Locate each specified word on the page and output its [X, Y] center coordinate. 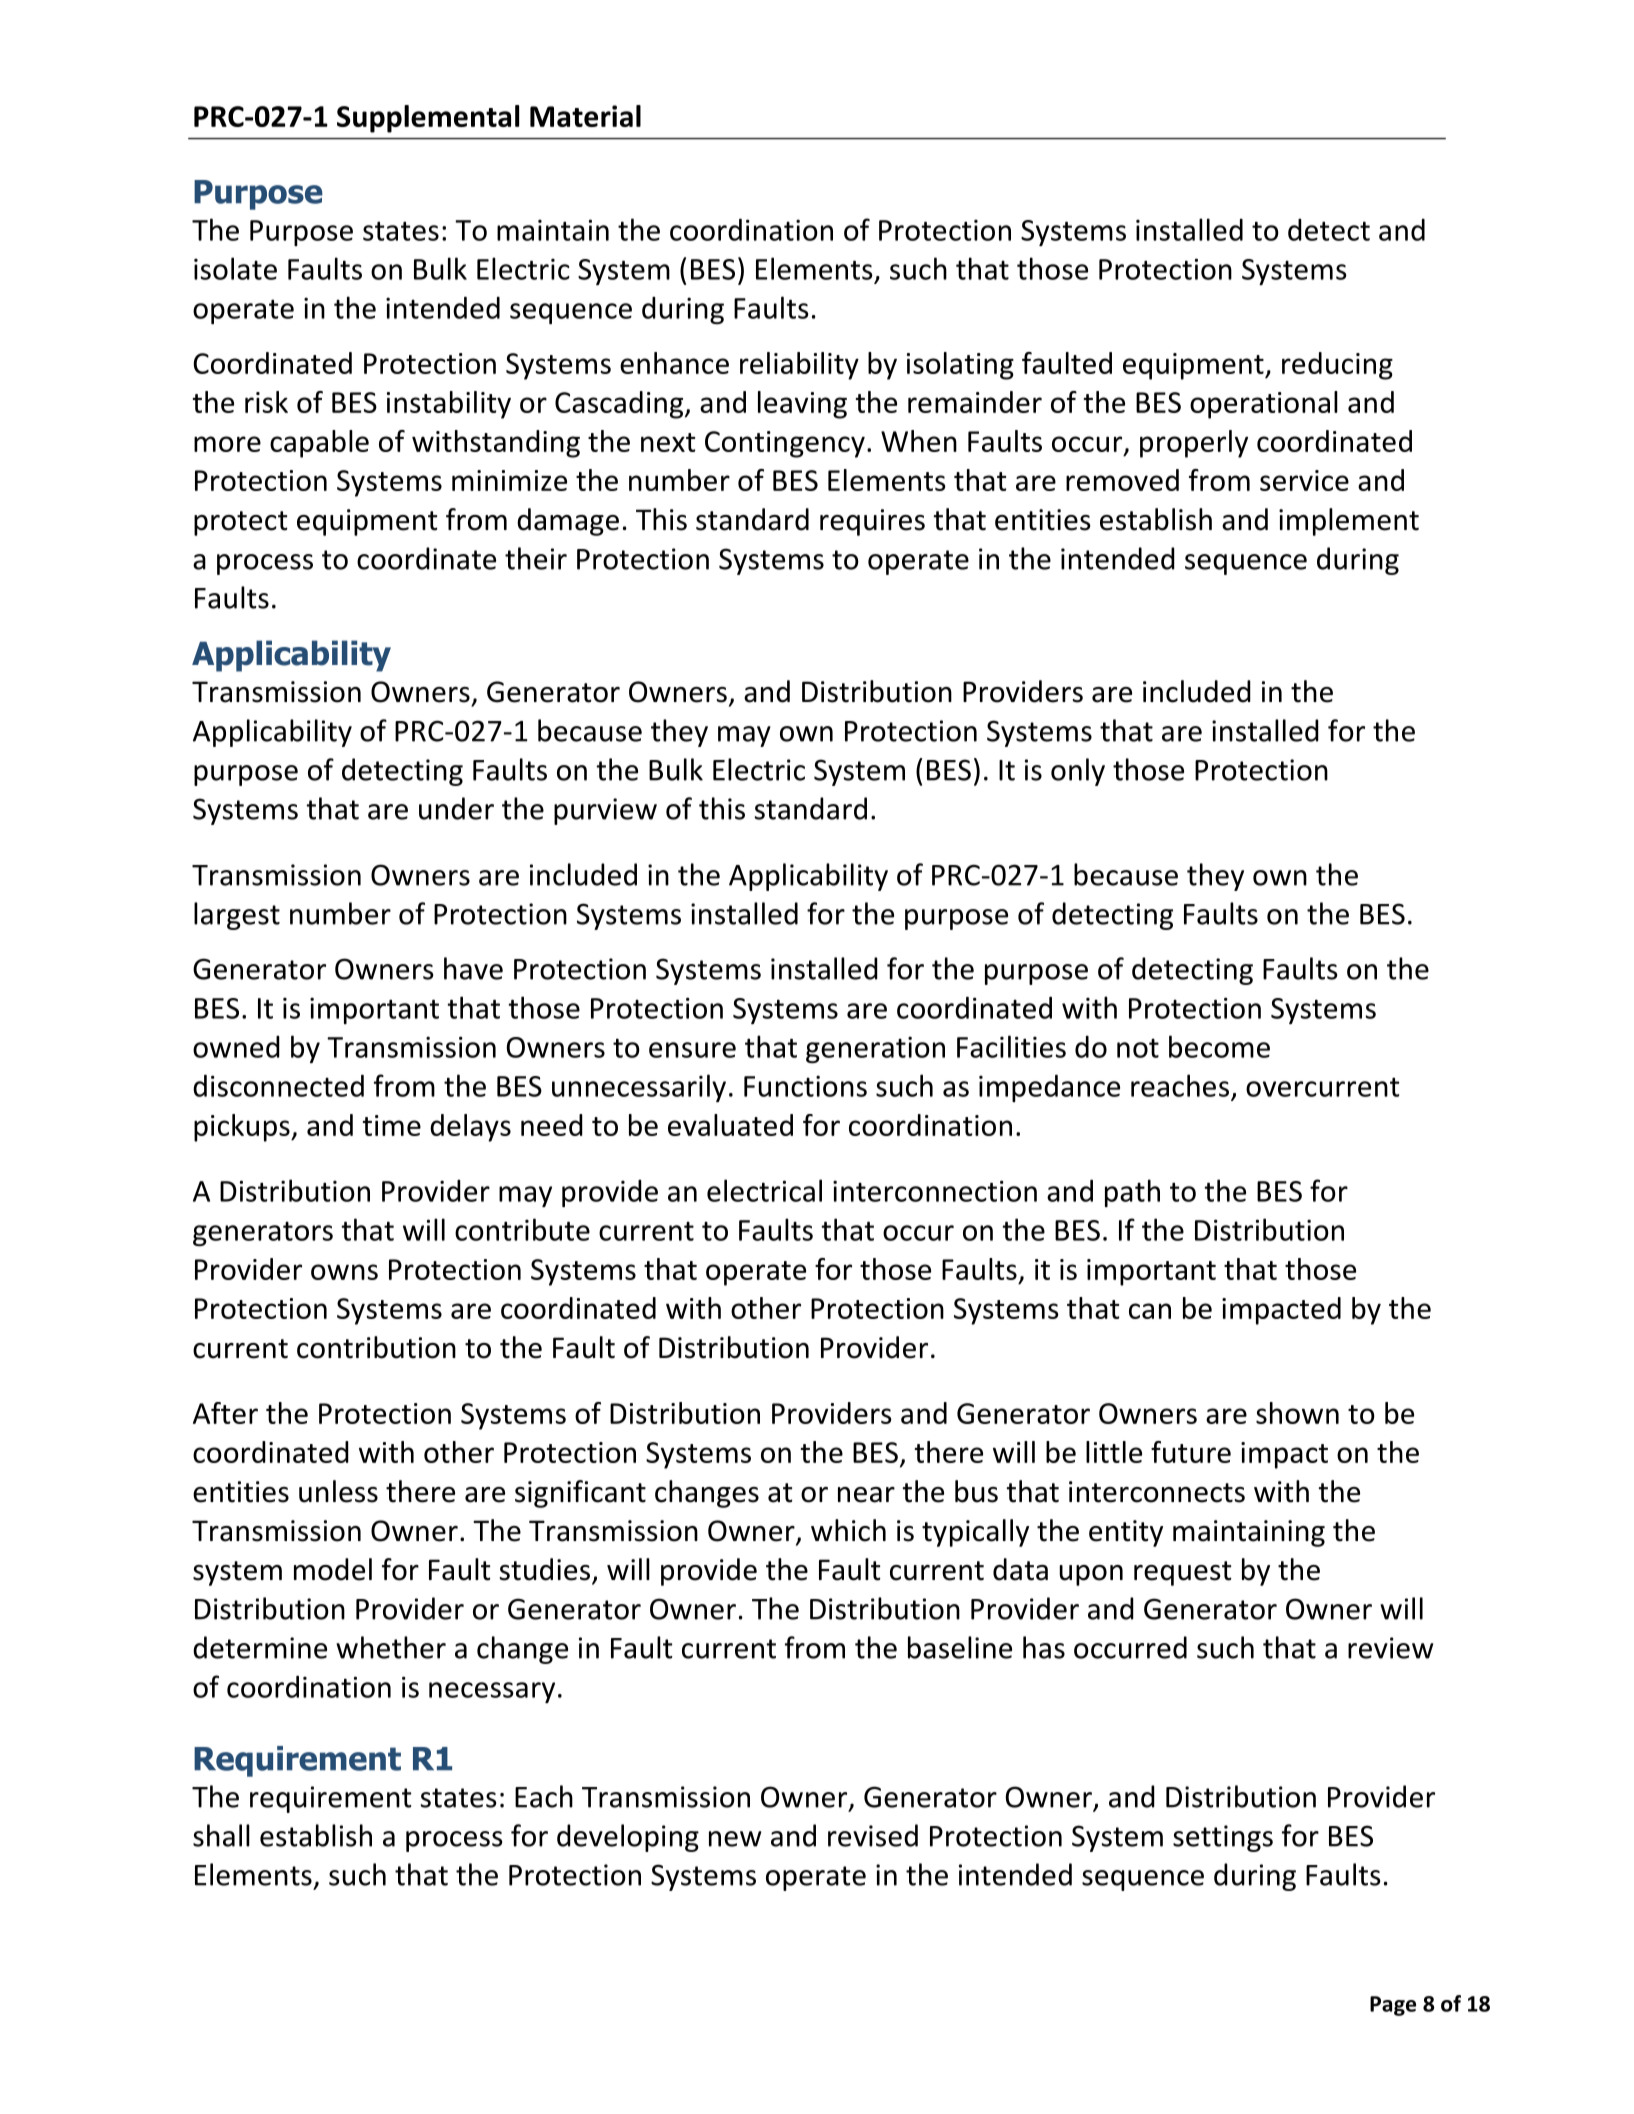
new [735, 1839]
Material [585, 116]
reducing [1337, 366]
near [866, 1495]
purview [605, 811]
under [456, 808]
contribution [376, 1347]
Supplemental [428, 119]
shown [1297, 1413]
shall [221, 1835]
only [1078, 772]
